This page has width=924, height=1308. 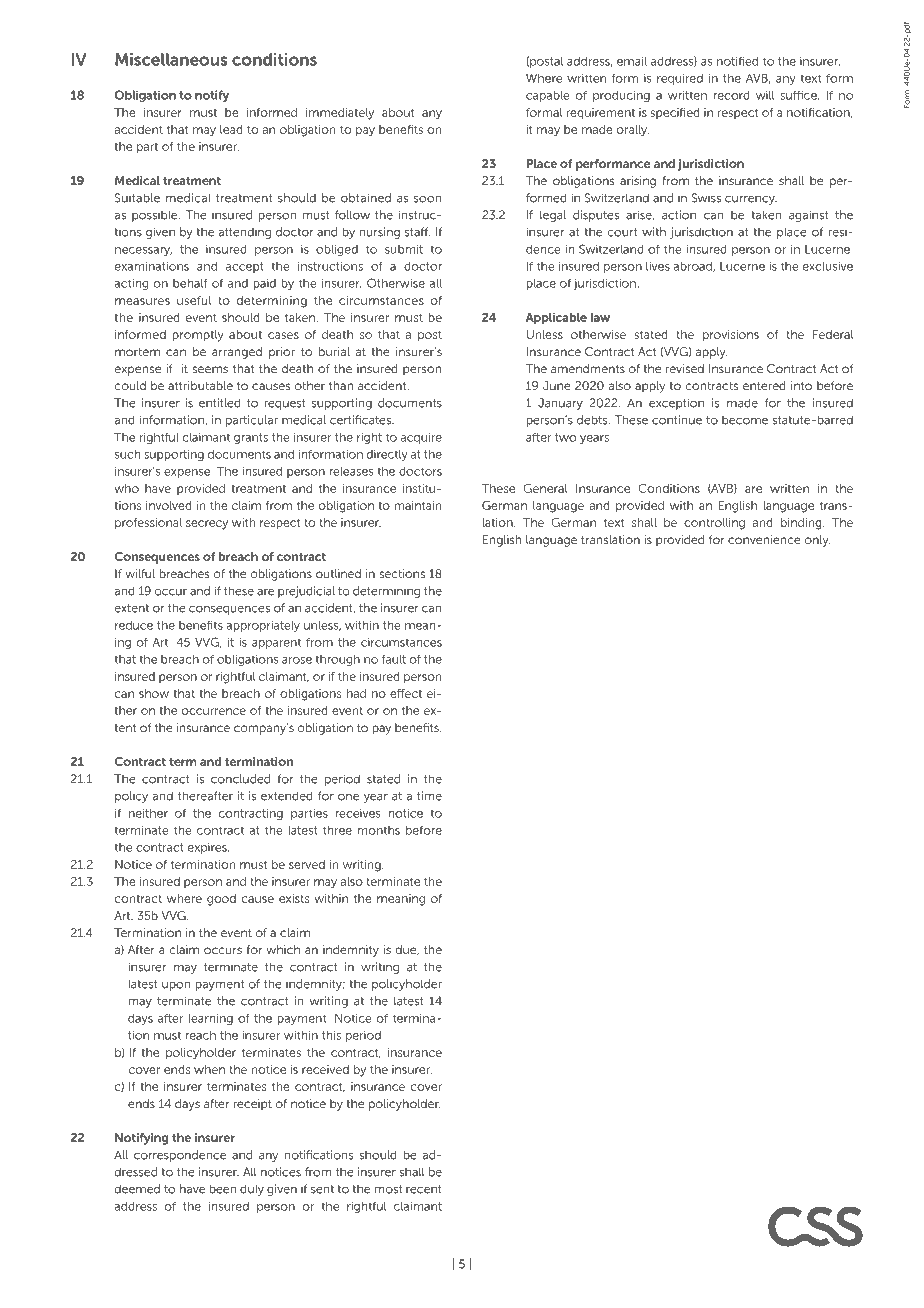 What do you see at coordinates (231, 129) in the page?
I see `lead` at bounding box center [231, 129].
